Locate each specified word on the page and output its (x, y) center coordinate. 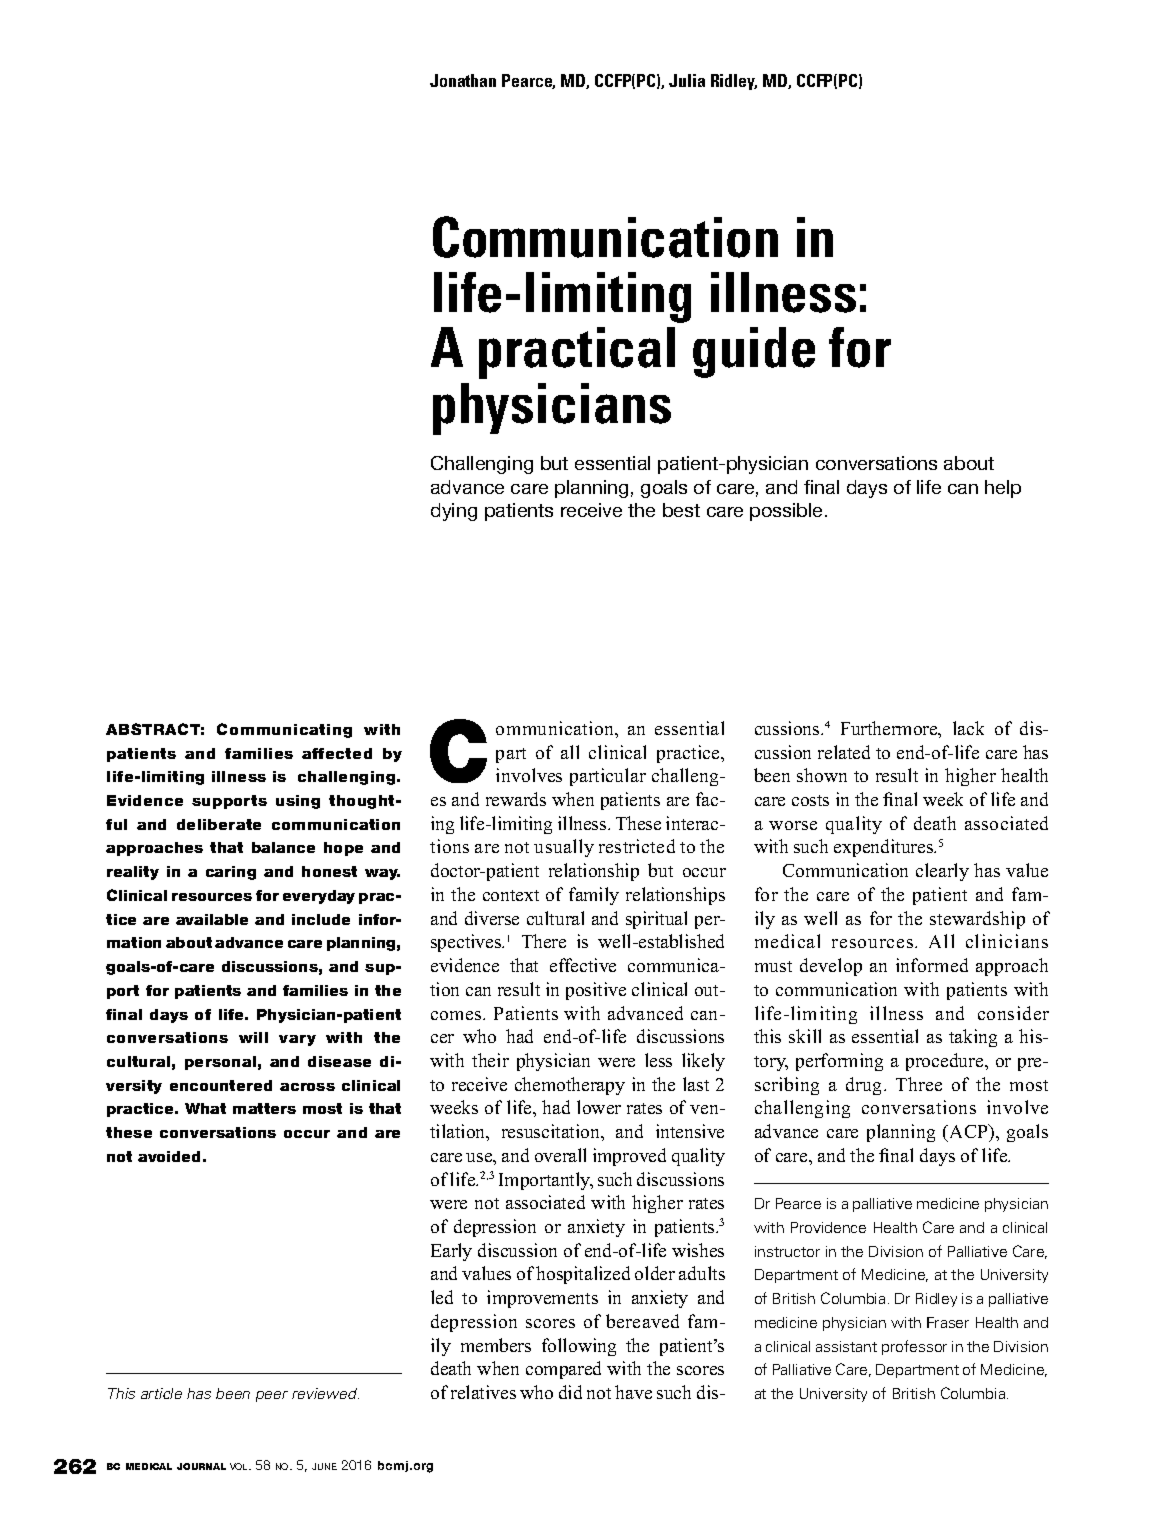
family (594, 896)
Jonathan (463, 80)
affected (337, 753)
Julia (687, 80)
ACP (968, 1131)
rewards (516, 799)
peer (272, 1396)
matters (264, 1108)
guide (754, 352)
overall (560, 1155)
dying (454, 512)
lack (968, 728)
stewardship (977, 920)
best (681, 510)
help (1003, 489)
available (212, 919)
